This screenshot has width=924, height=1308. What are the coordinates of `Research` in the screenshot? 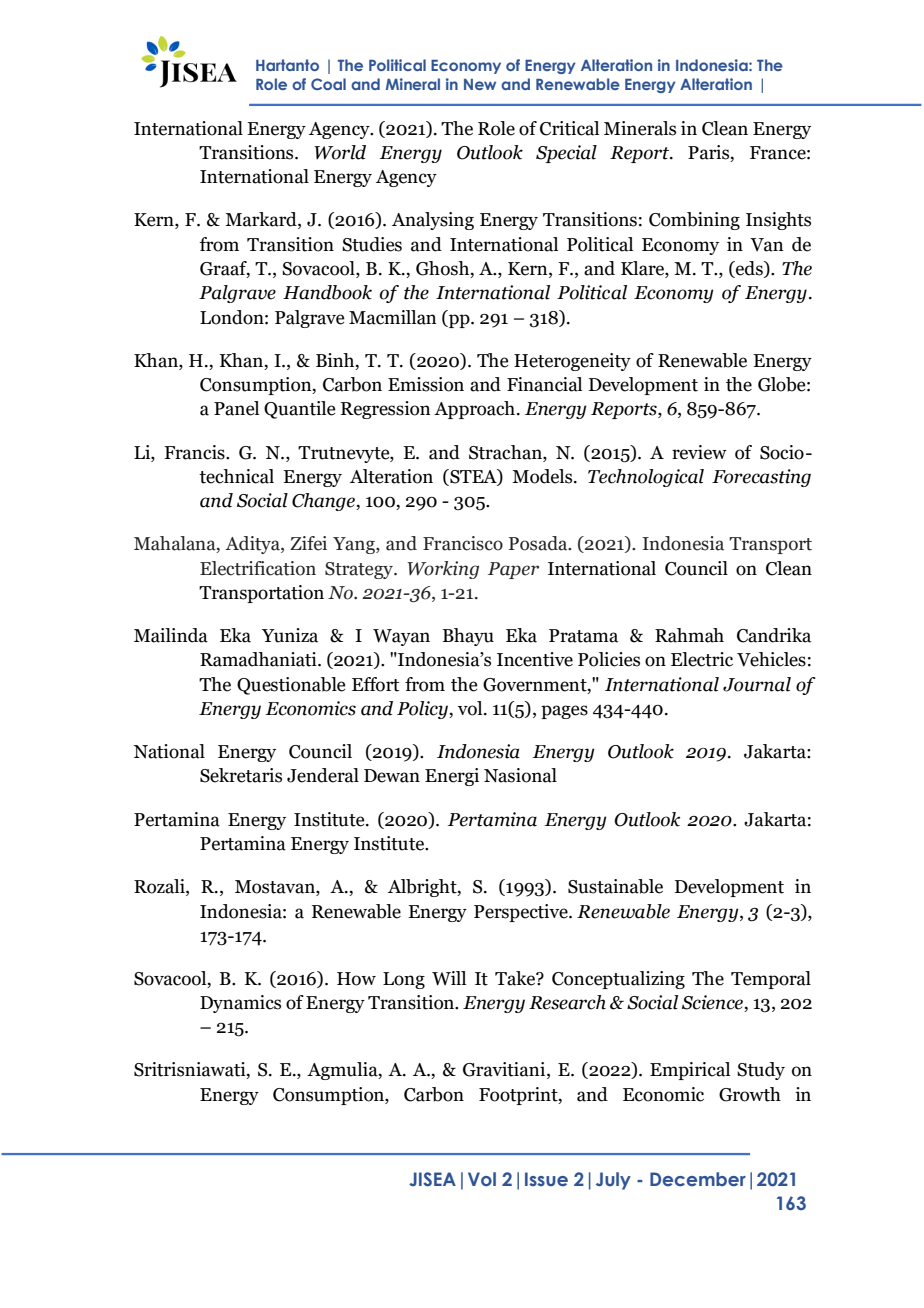 It's located at (567, 1002).
